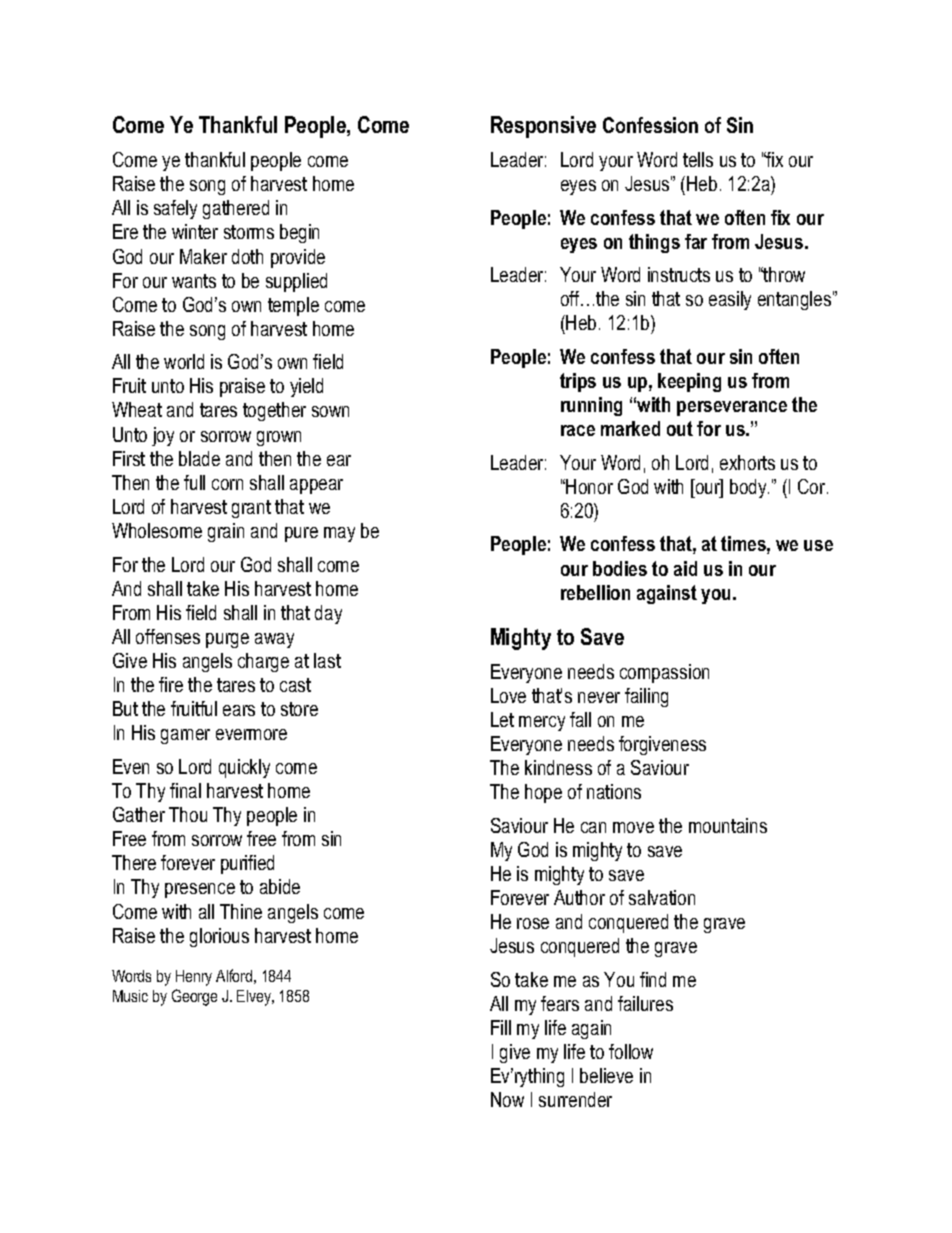  What do you see at coordinates (175, 209) in the document?
I see `safely` at bounding box center [175, 209].
